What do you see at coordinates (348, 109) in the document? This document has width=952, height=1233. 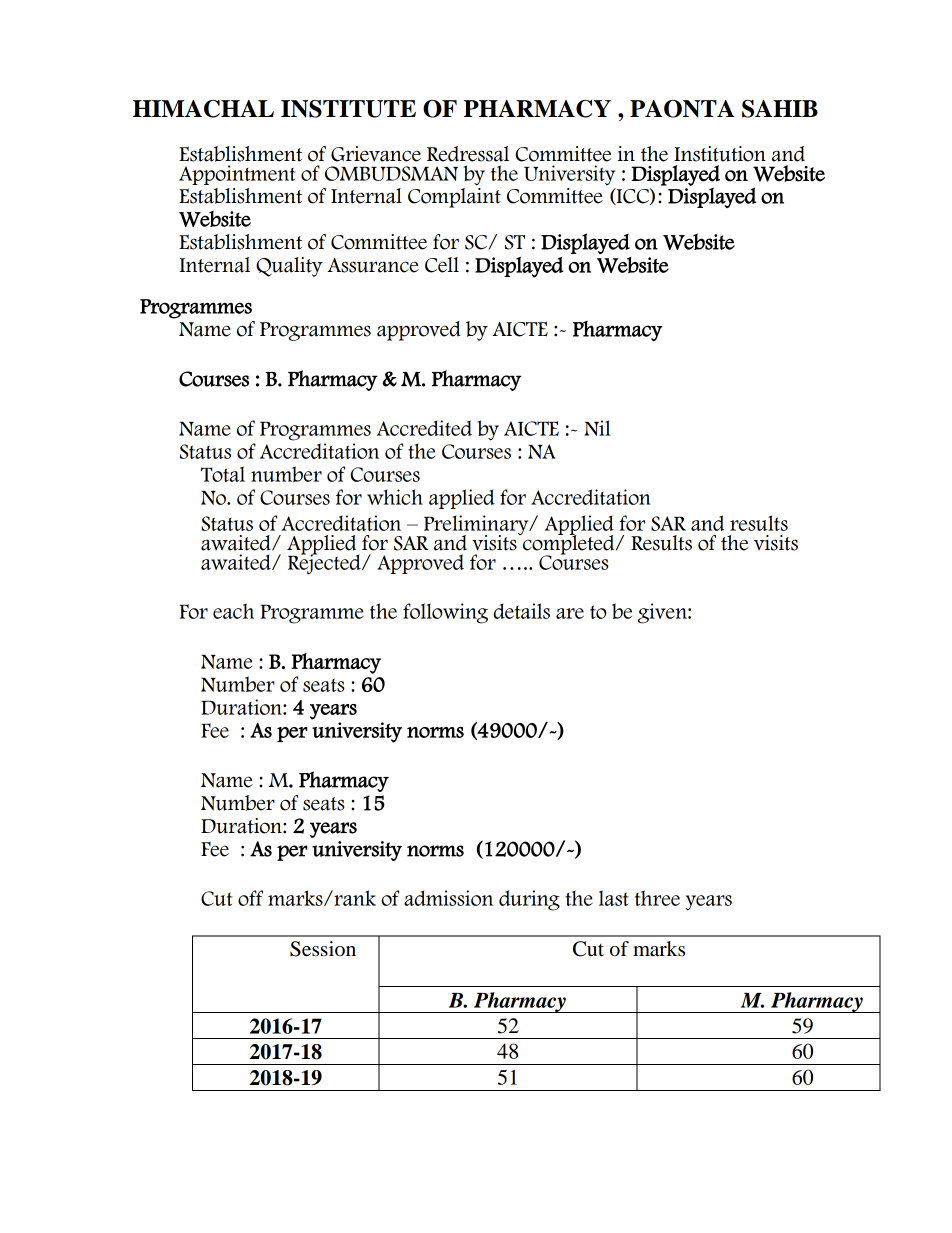 I see `INSTITUTE` at bounding box center [348, 109].
